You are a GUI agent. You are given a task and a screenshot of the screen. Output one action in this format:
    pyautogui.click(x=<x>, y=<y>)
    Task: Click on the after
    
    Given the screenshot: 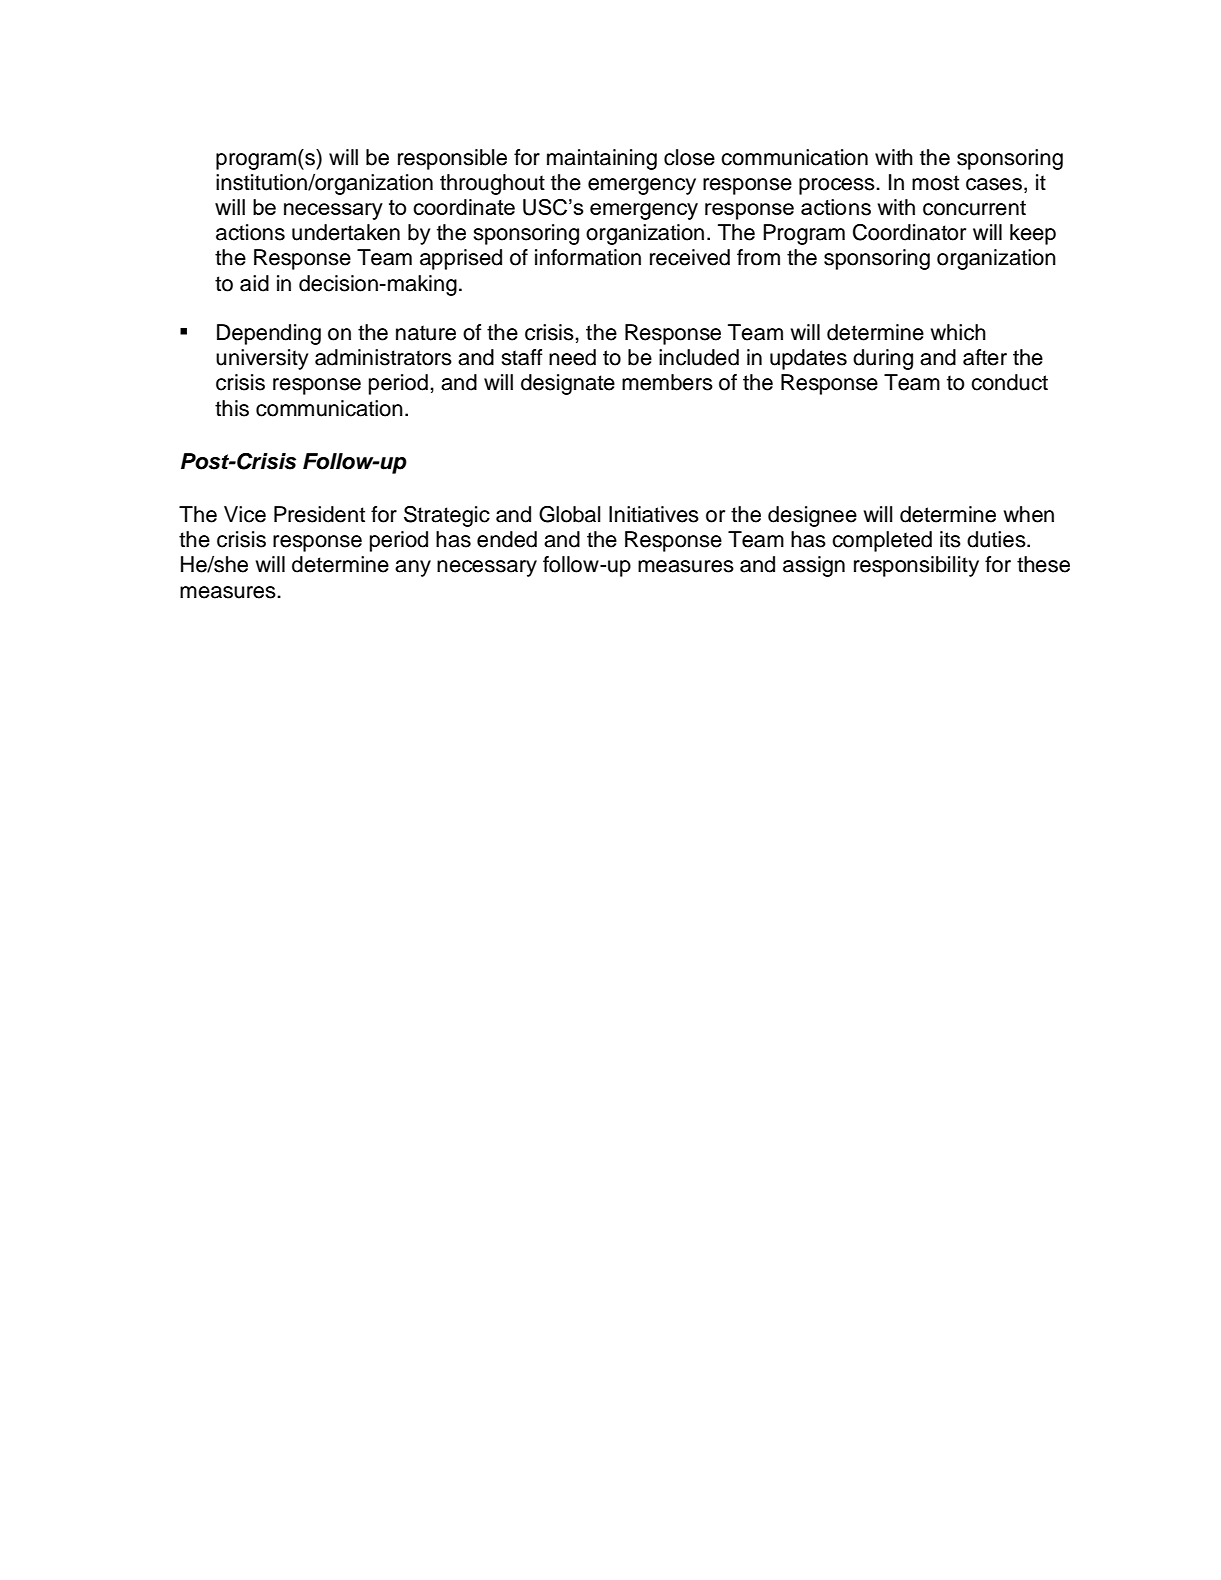 What is the action you would take?
    pyautogui.click(x=985, y=357)
